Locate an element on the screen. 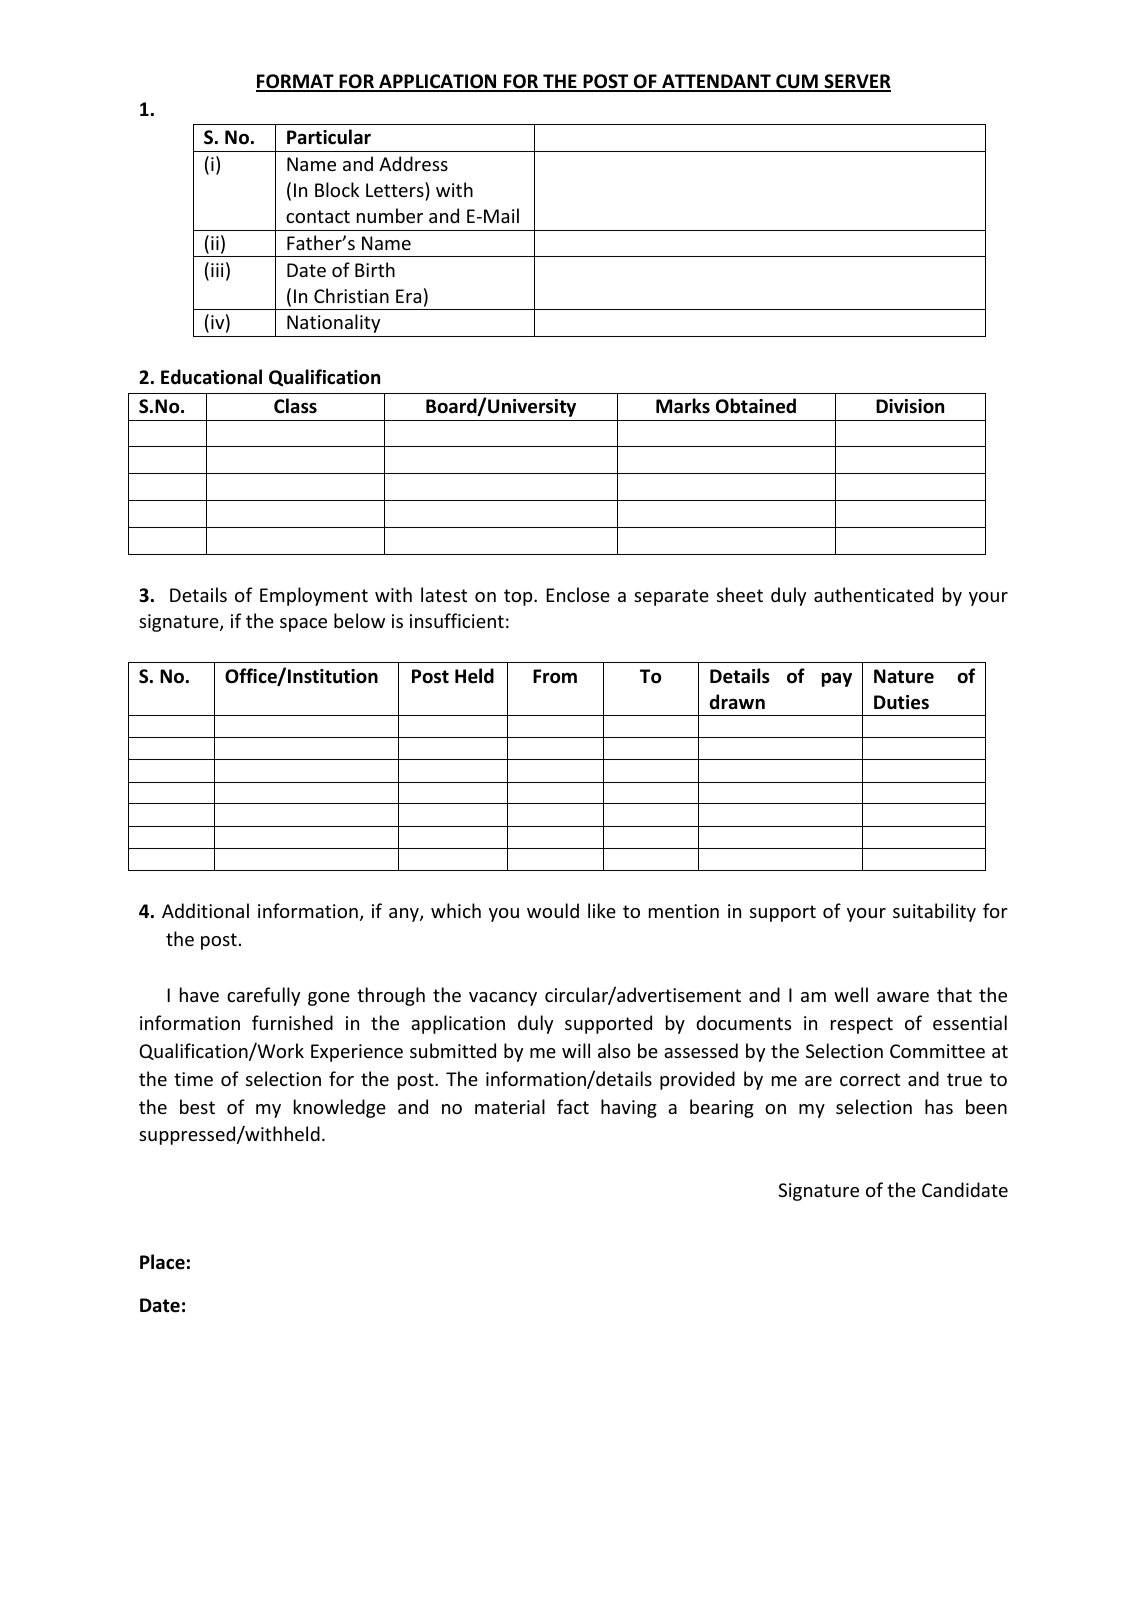 The image size is (1147, 1622). Duties is located at coordinates (901, 702).
